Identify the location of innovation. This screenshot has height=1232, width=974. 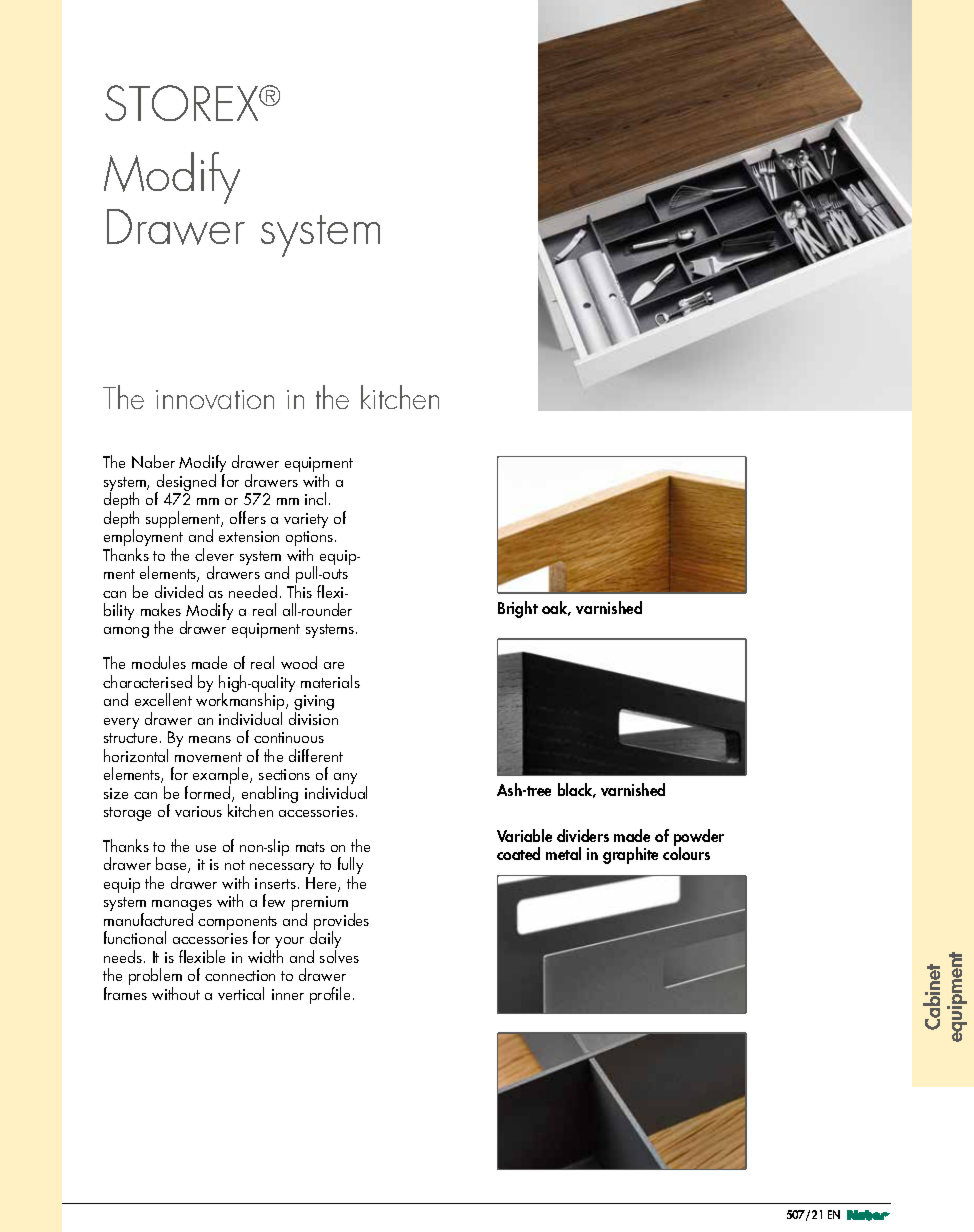
(215, 399).
